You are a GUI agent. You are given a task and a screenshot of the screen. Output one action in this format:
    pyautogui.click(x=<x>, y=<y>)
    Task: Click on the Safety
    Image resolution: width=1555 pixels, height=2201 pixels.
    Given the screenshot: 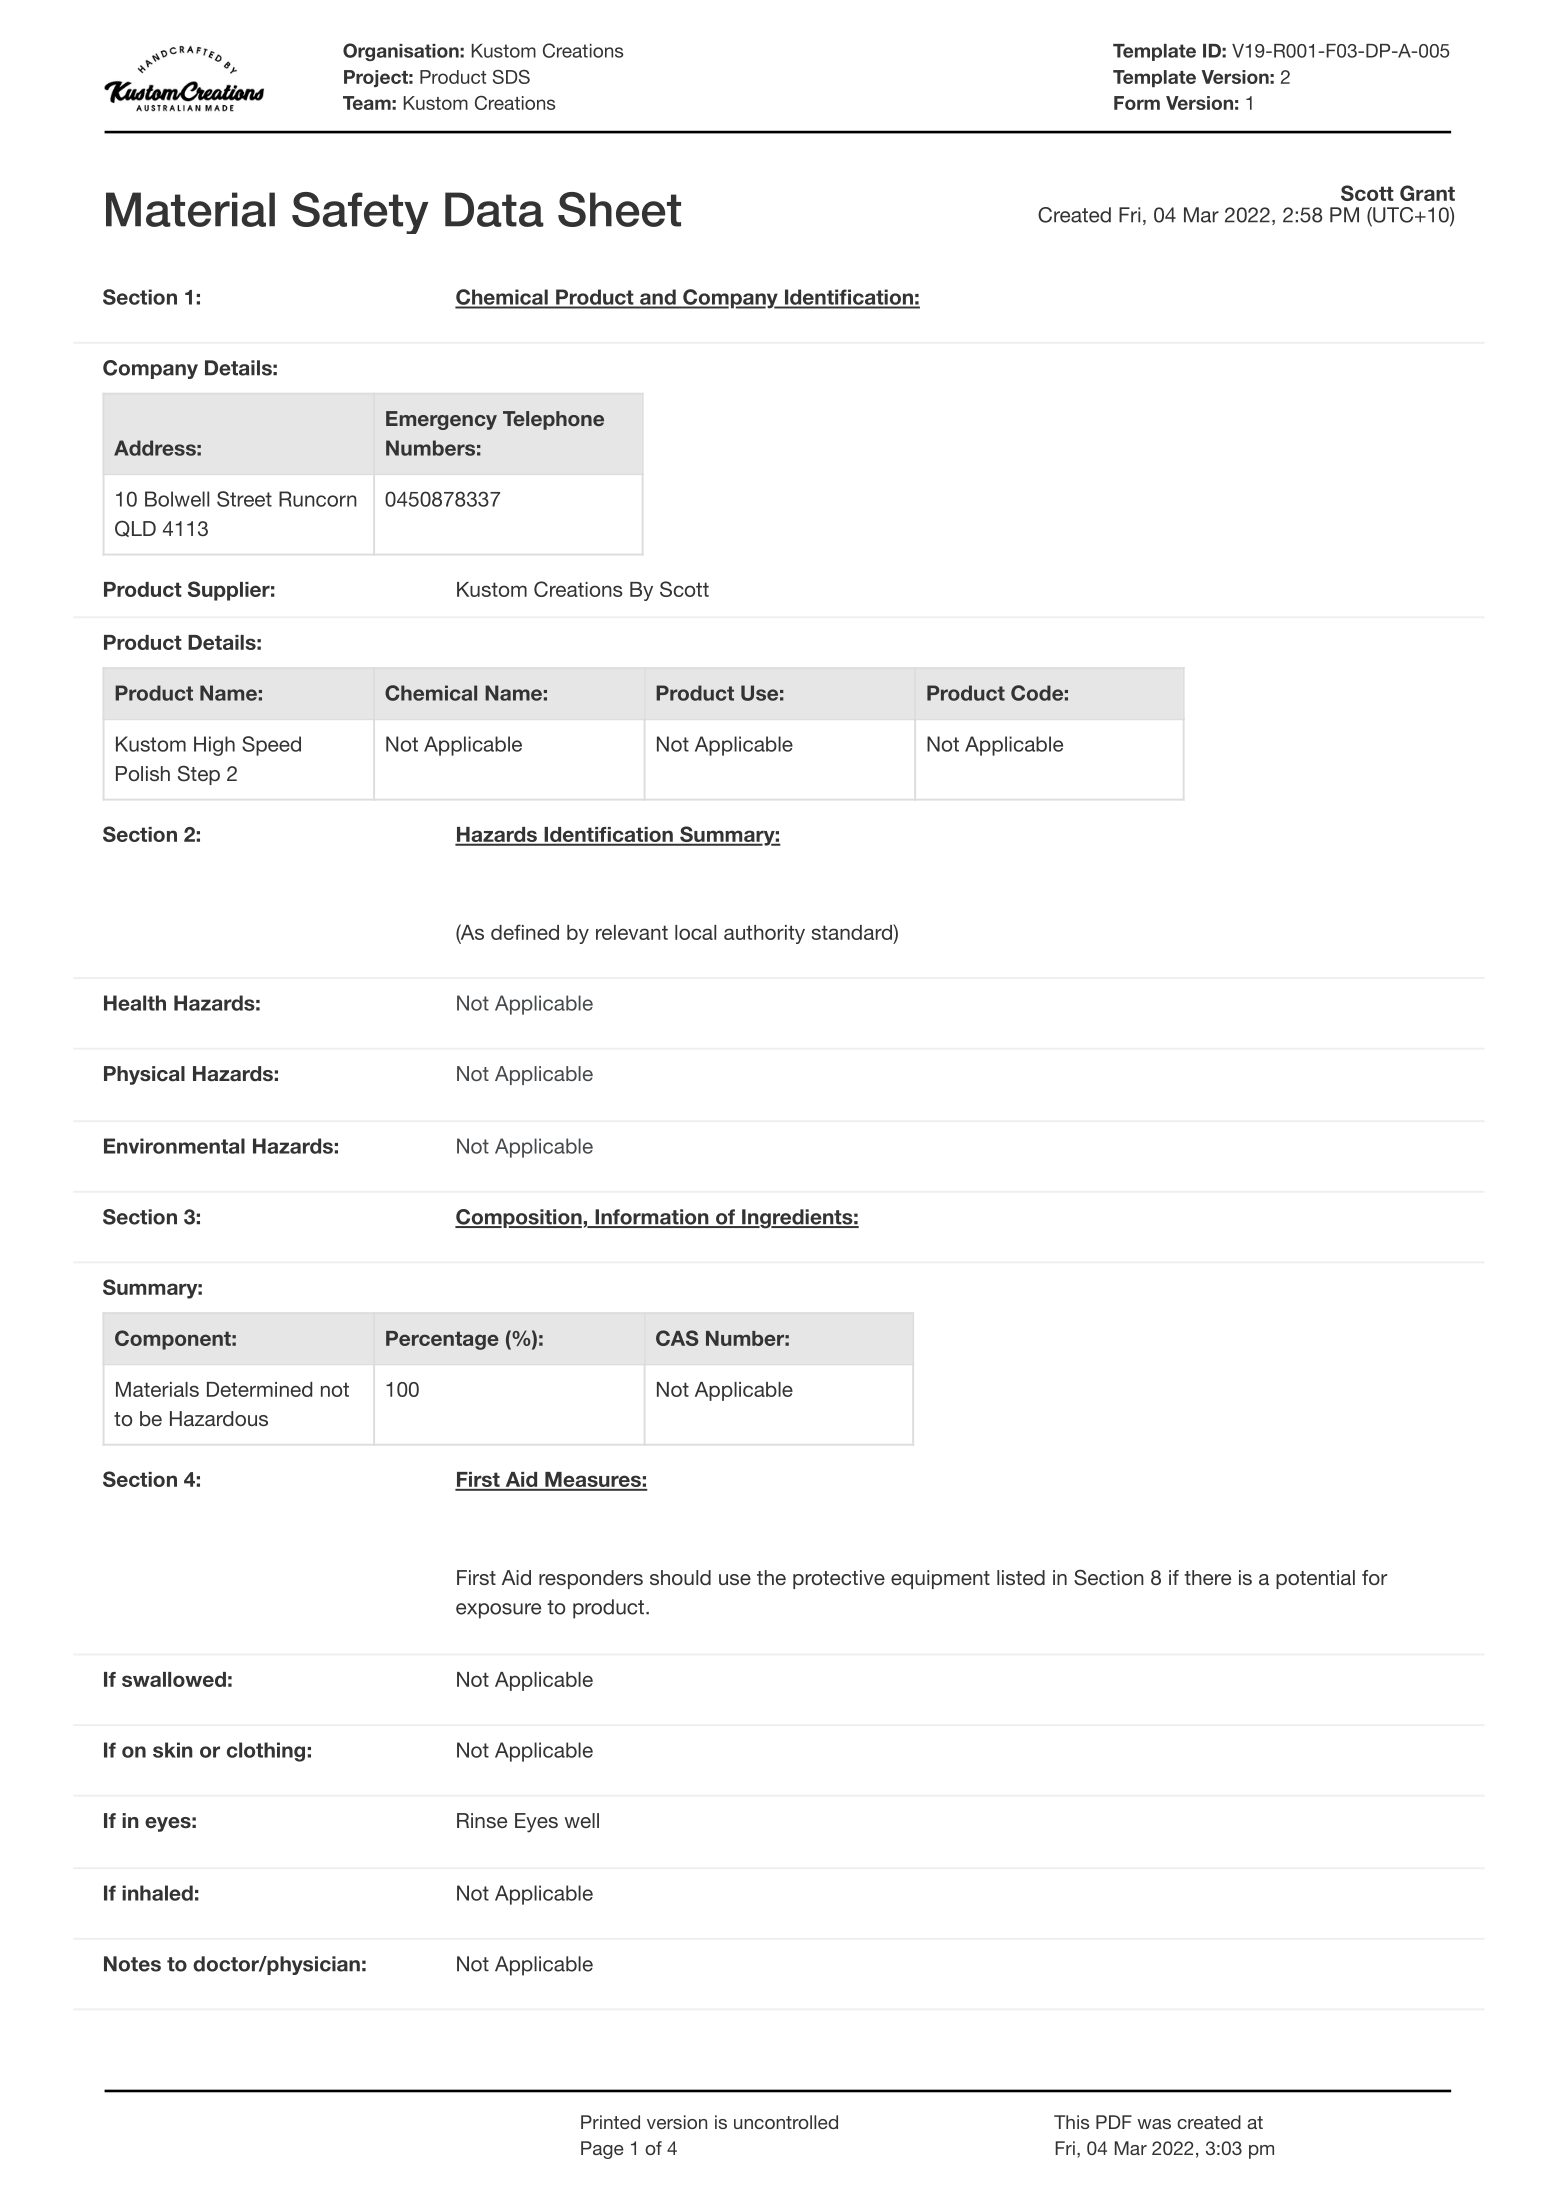 What is the action you would take?
    pyautogui.click(x=360, y=213)
